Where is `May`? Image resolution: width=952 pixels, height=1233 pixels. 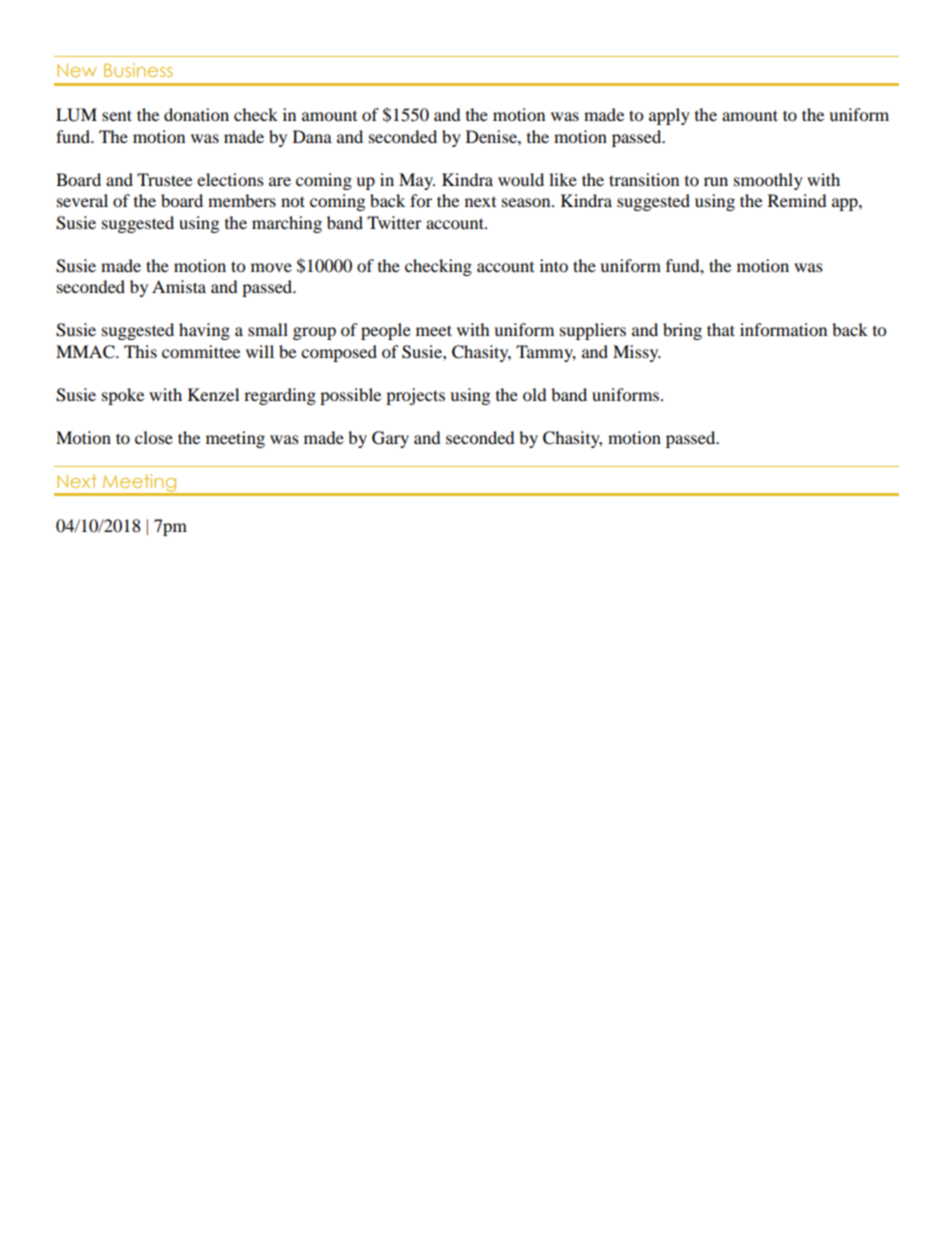 May is located at coordinates (417, 181).
